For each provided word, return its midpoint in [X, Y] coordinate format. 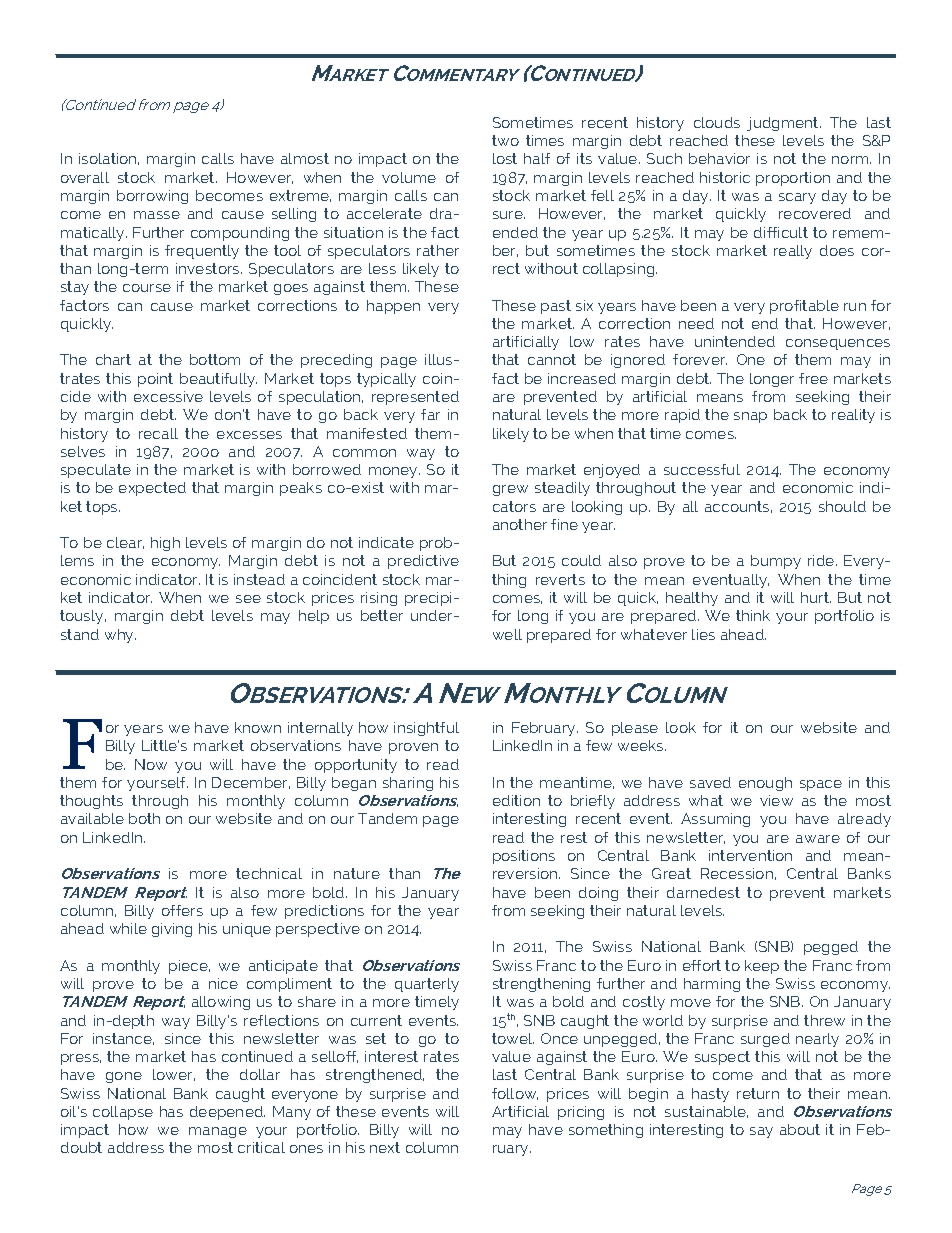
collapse [123, 1113]
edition [516, 800]
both [144, 818]
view [776, 800]
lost [505, 158]
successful [702, 469]
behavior [719, 158]
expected [152, 489]
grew [510, 490]
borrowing [152, 197]
